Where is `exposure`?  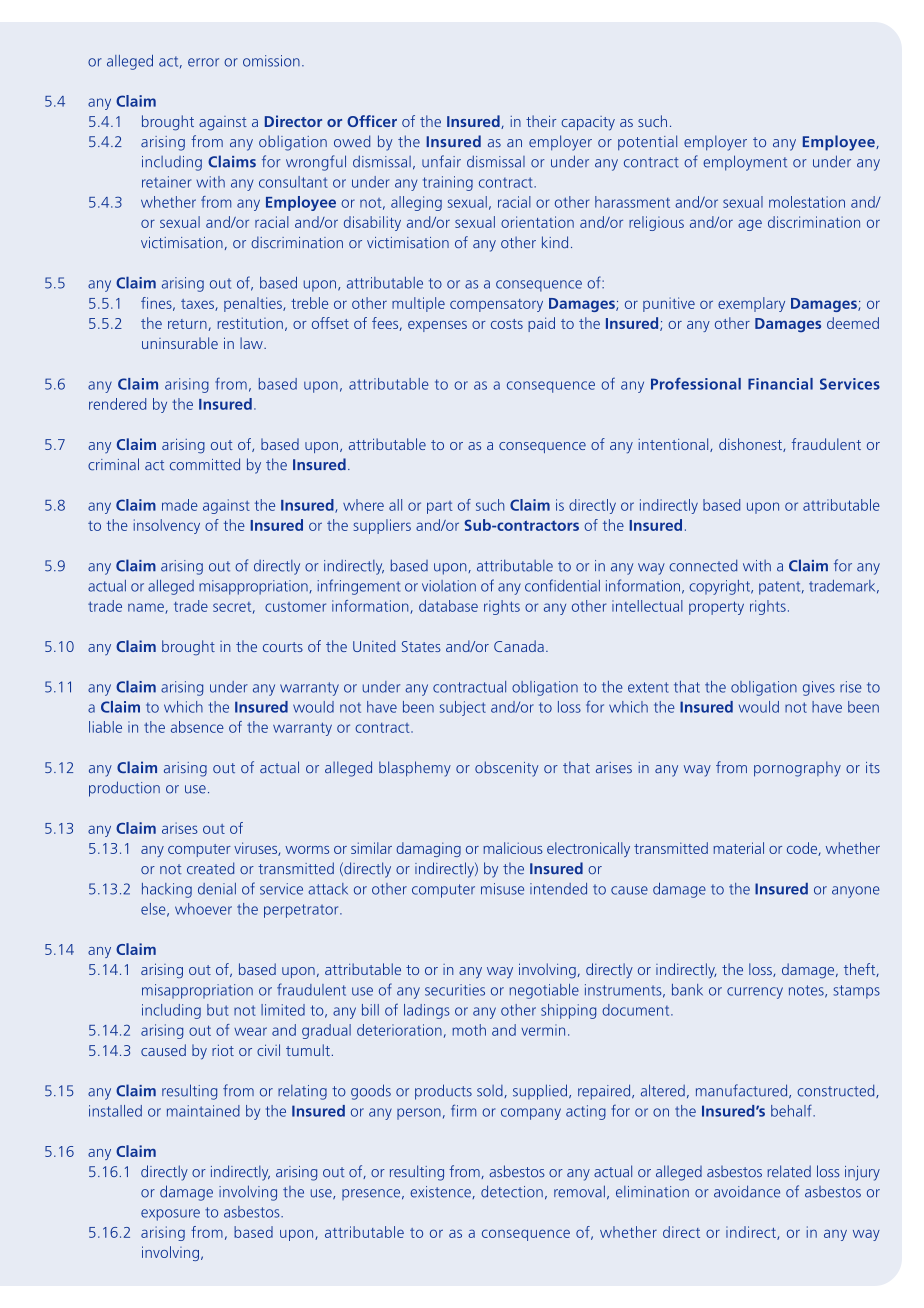
exposure is located at coordinates (170, 1215).
